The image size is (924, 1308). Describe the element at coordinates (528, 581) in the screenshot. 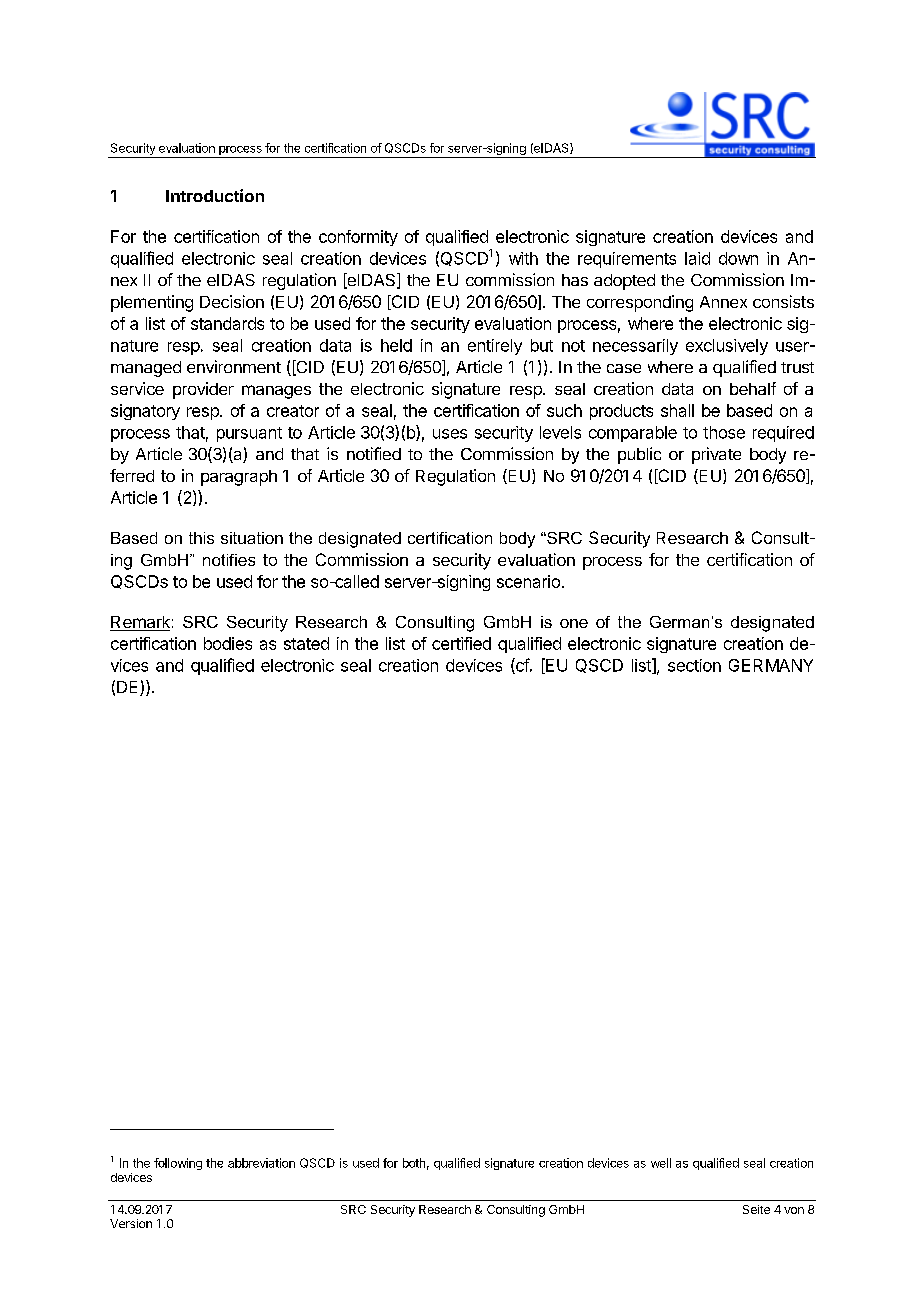

I see `scenario` at that location.
